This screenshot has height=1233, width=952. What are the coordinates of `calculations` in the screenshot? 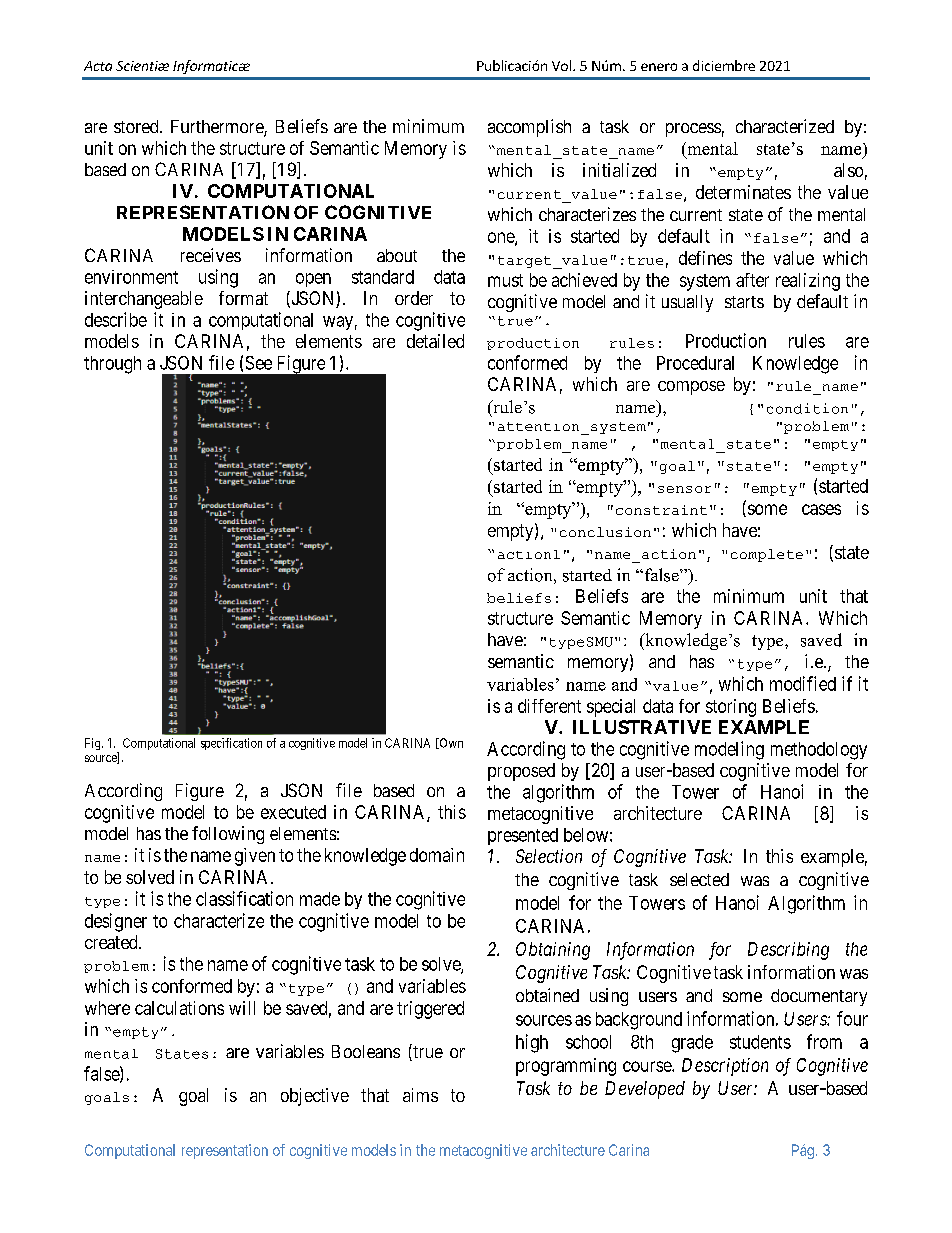 It's located at (179, 1008).
